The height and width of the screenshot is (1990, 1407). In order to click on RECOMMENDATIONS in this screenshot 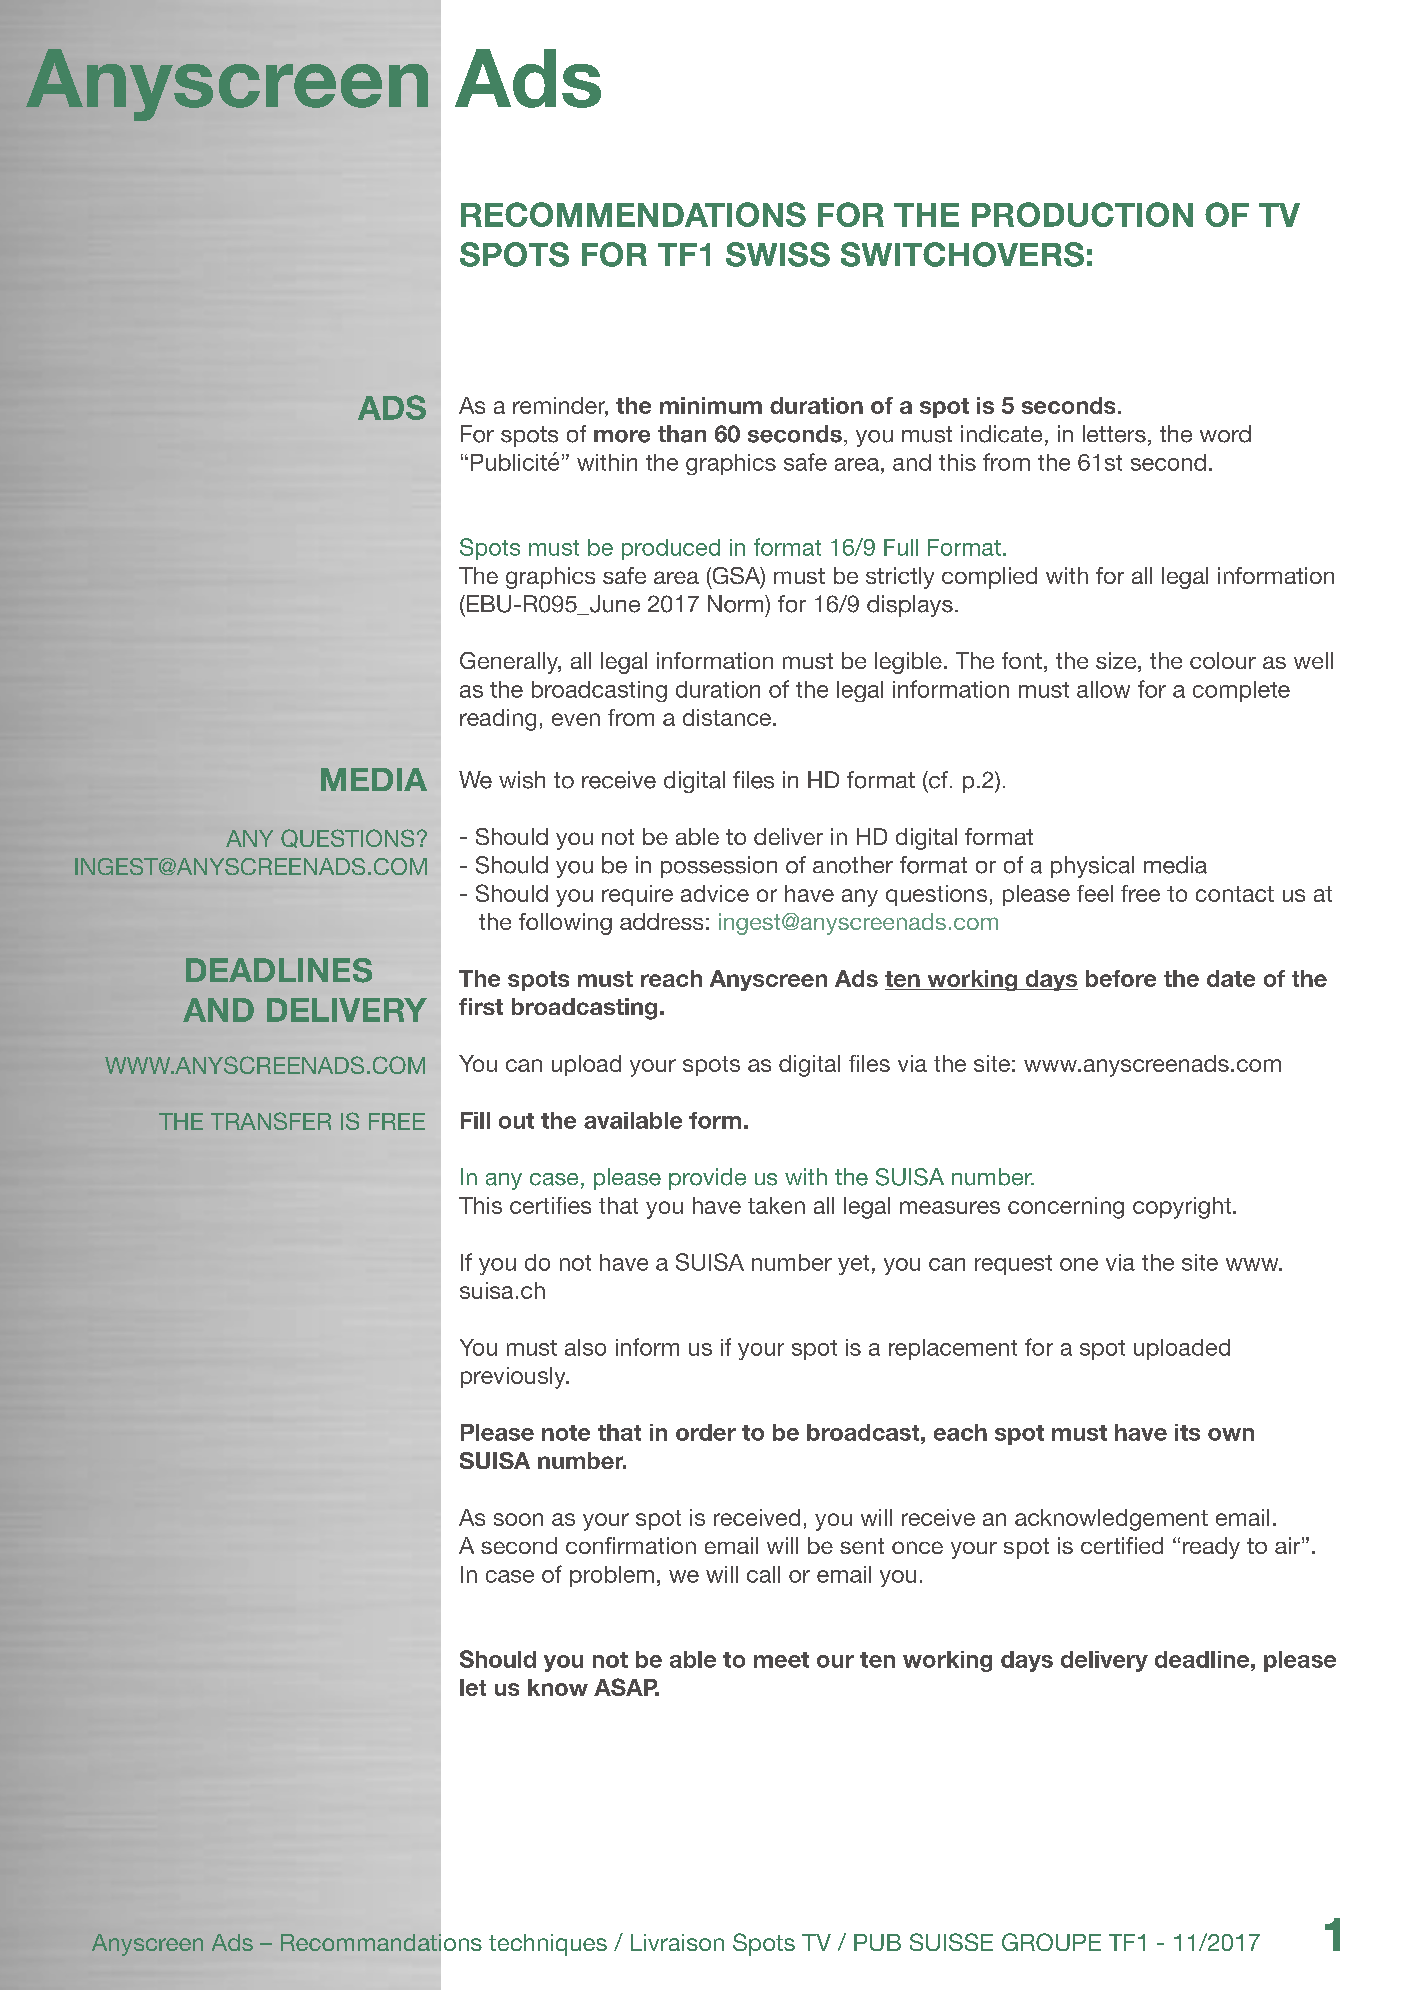, I will do `click(633, 214)`.
